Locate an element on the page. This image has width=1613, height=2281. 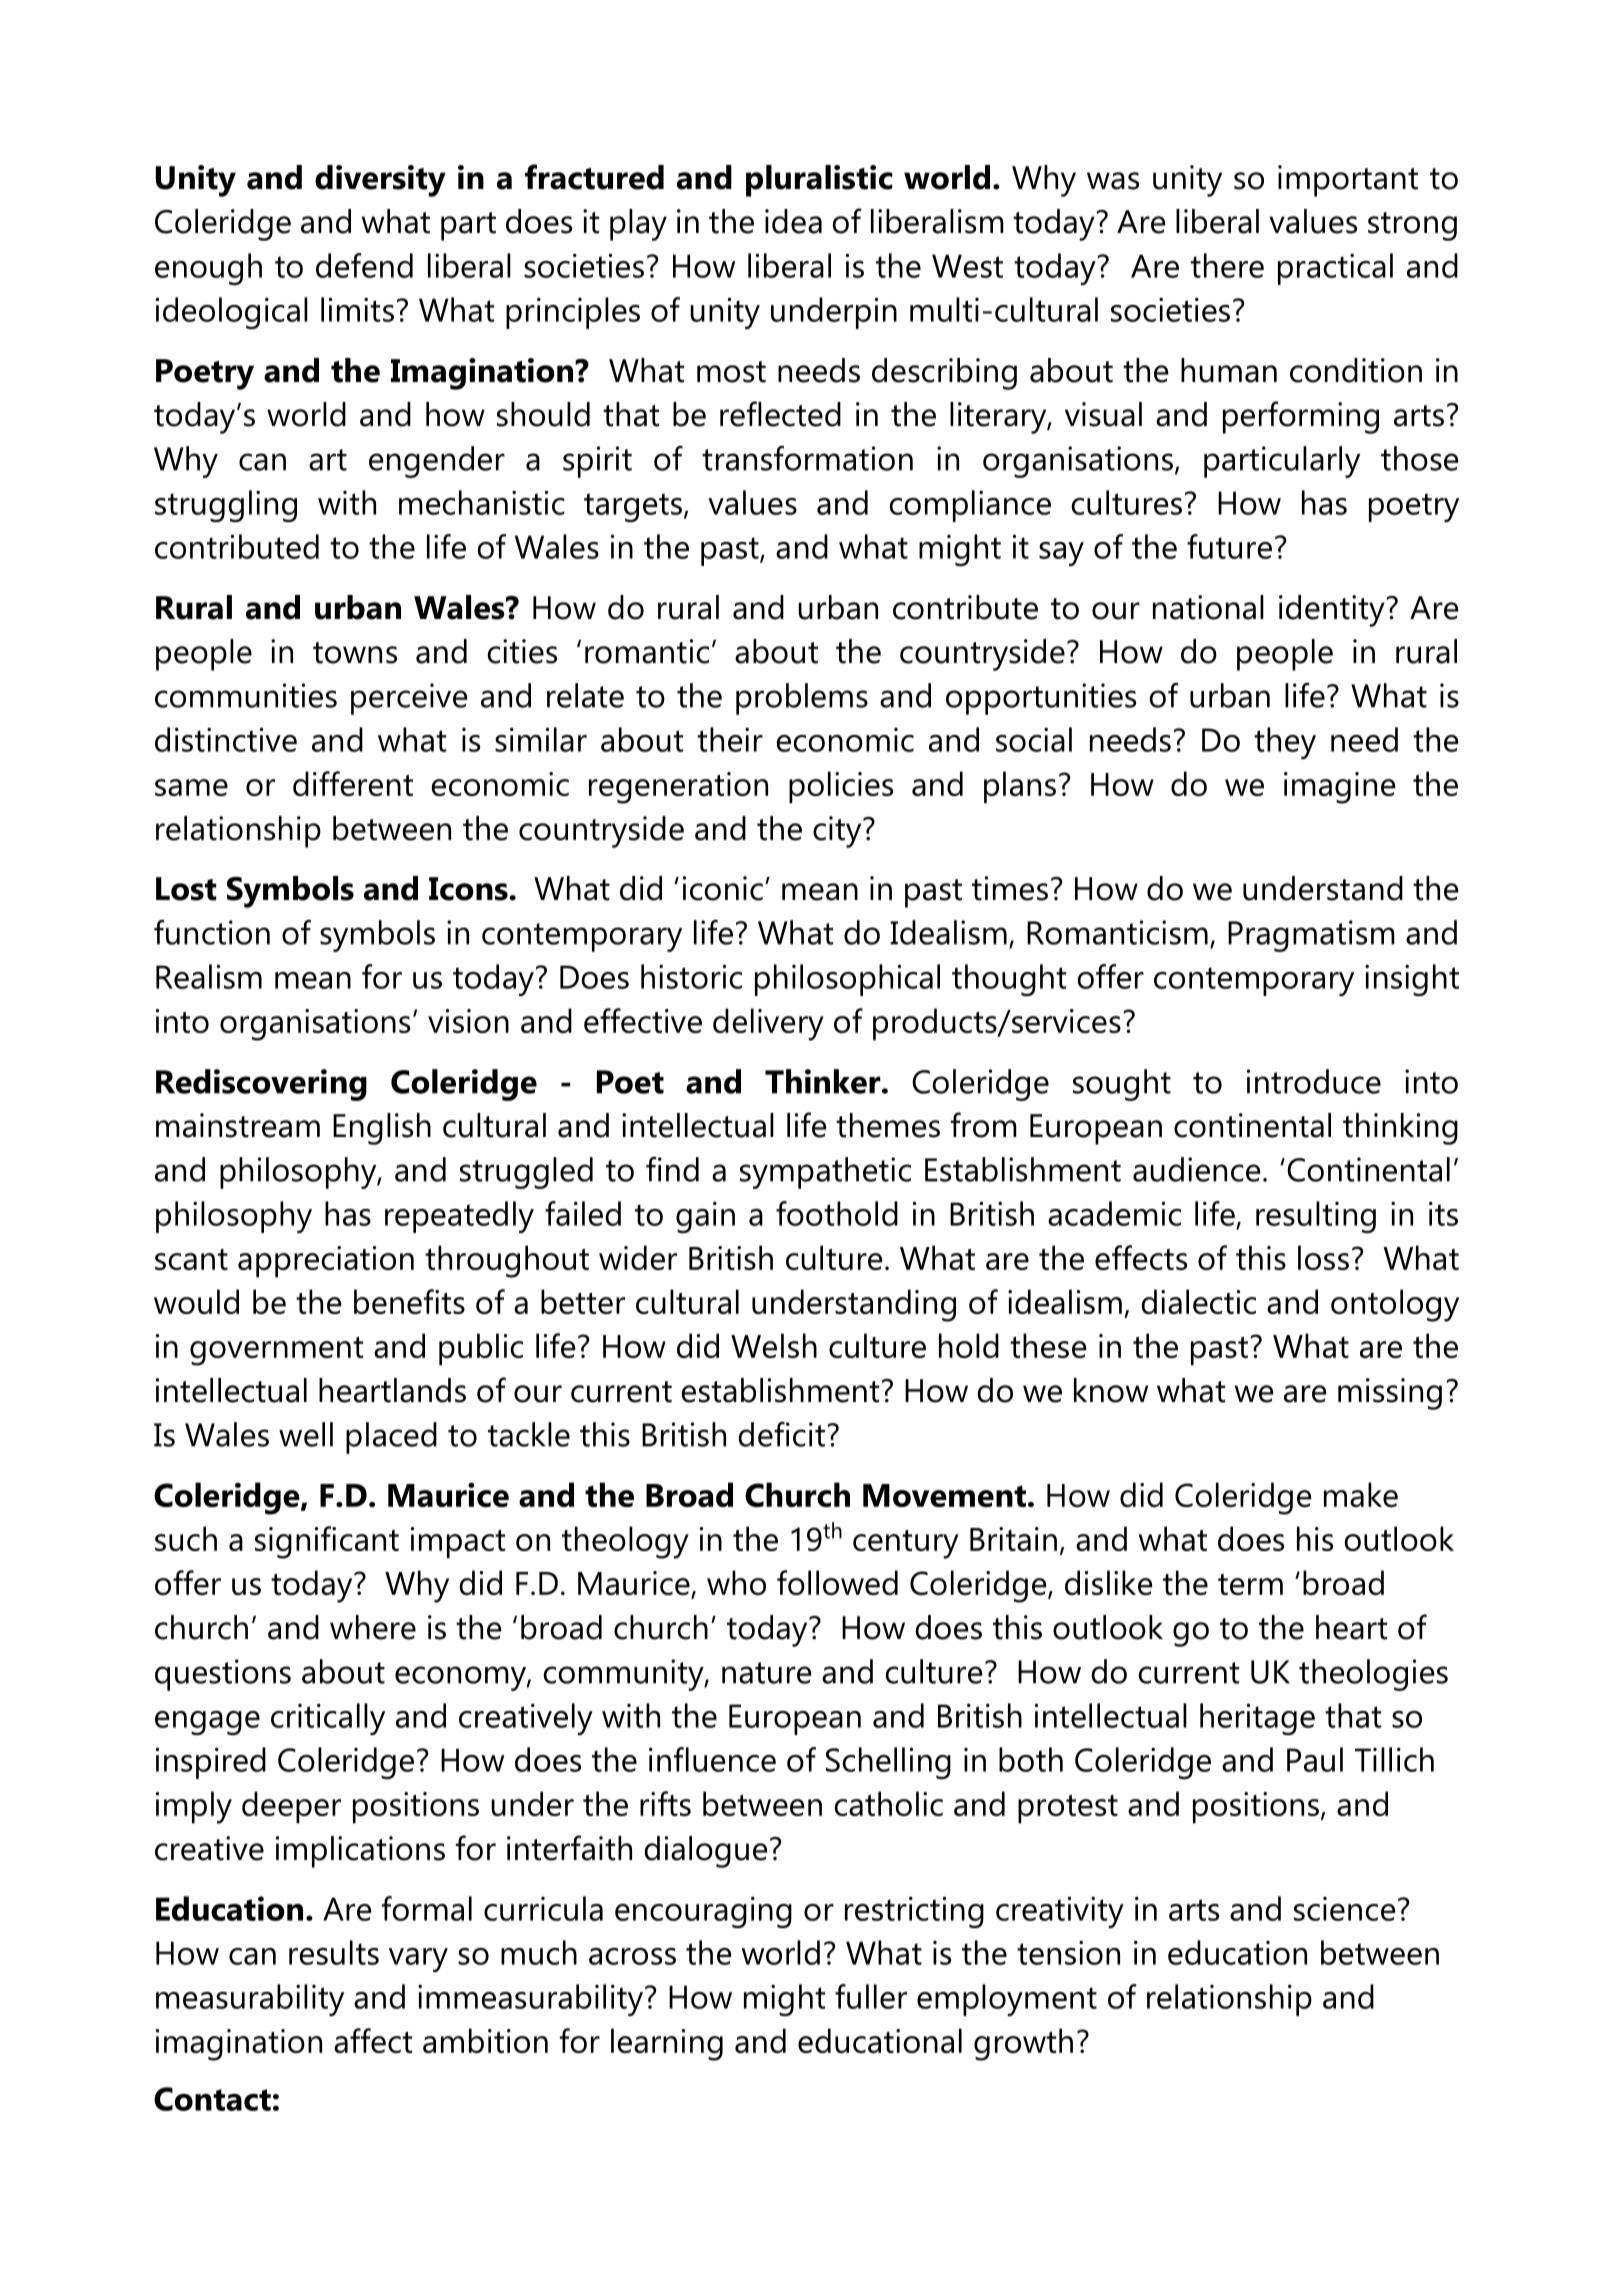
towns is located at coordinates (355, 653).
